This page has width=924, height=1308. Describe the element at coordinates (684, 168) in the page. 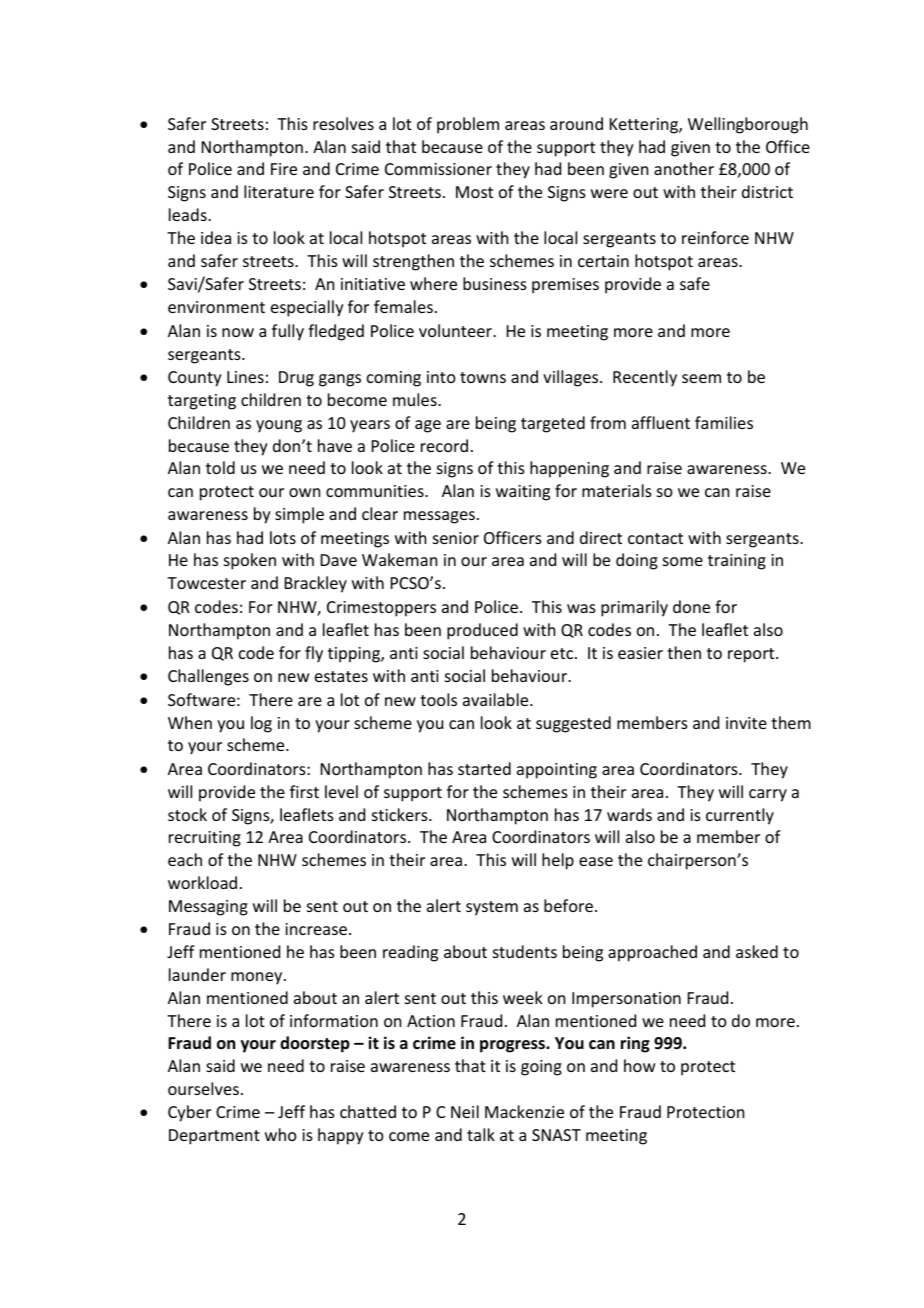

I see `another` at that location.
